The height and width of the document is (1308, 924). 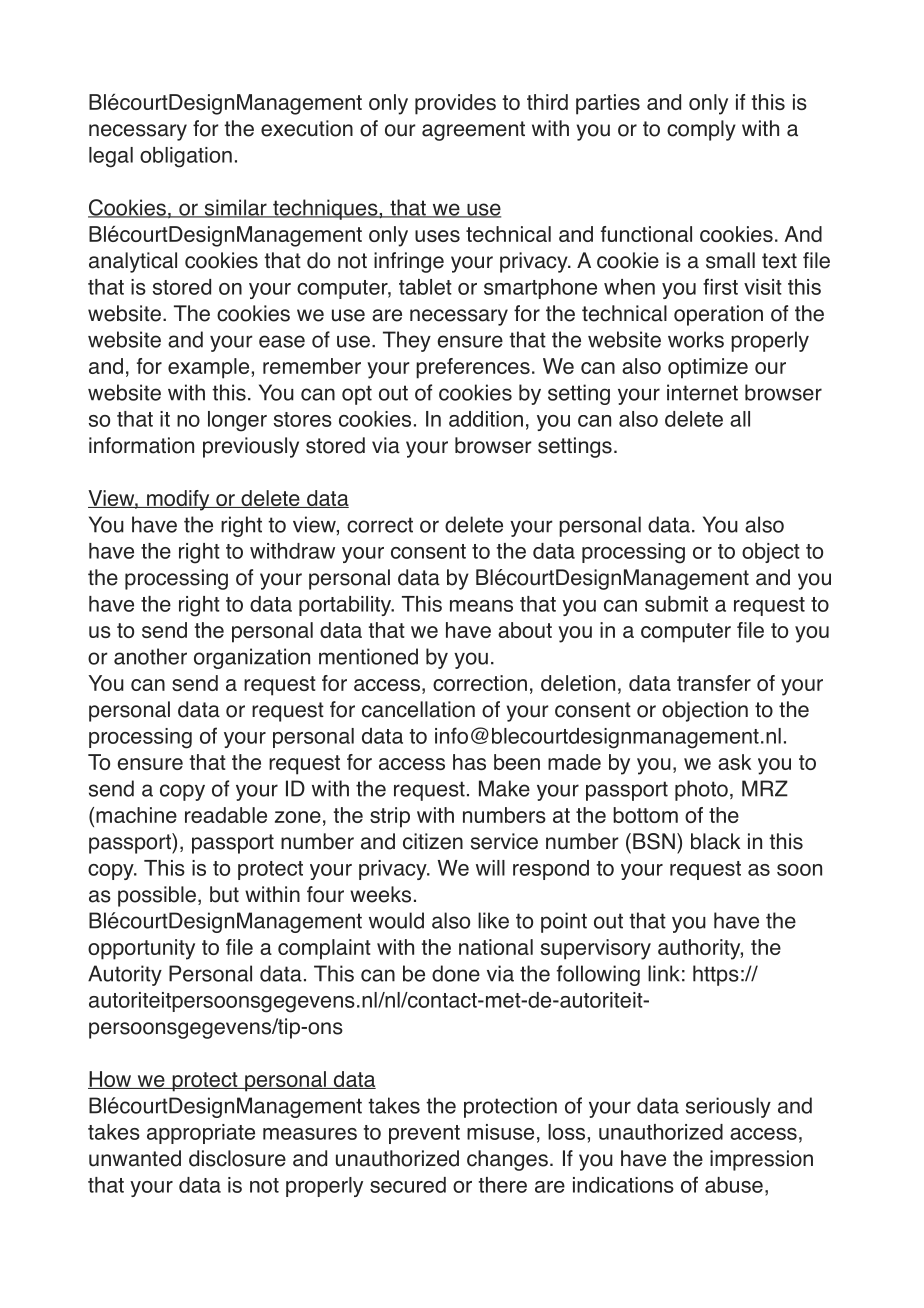 I want to click on modify, so click(x=178, y=500).
